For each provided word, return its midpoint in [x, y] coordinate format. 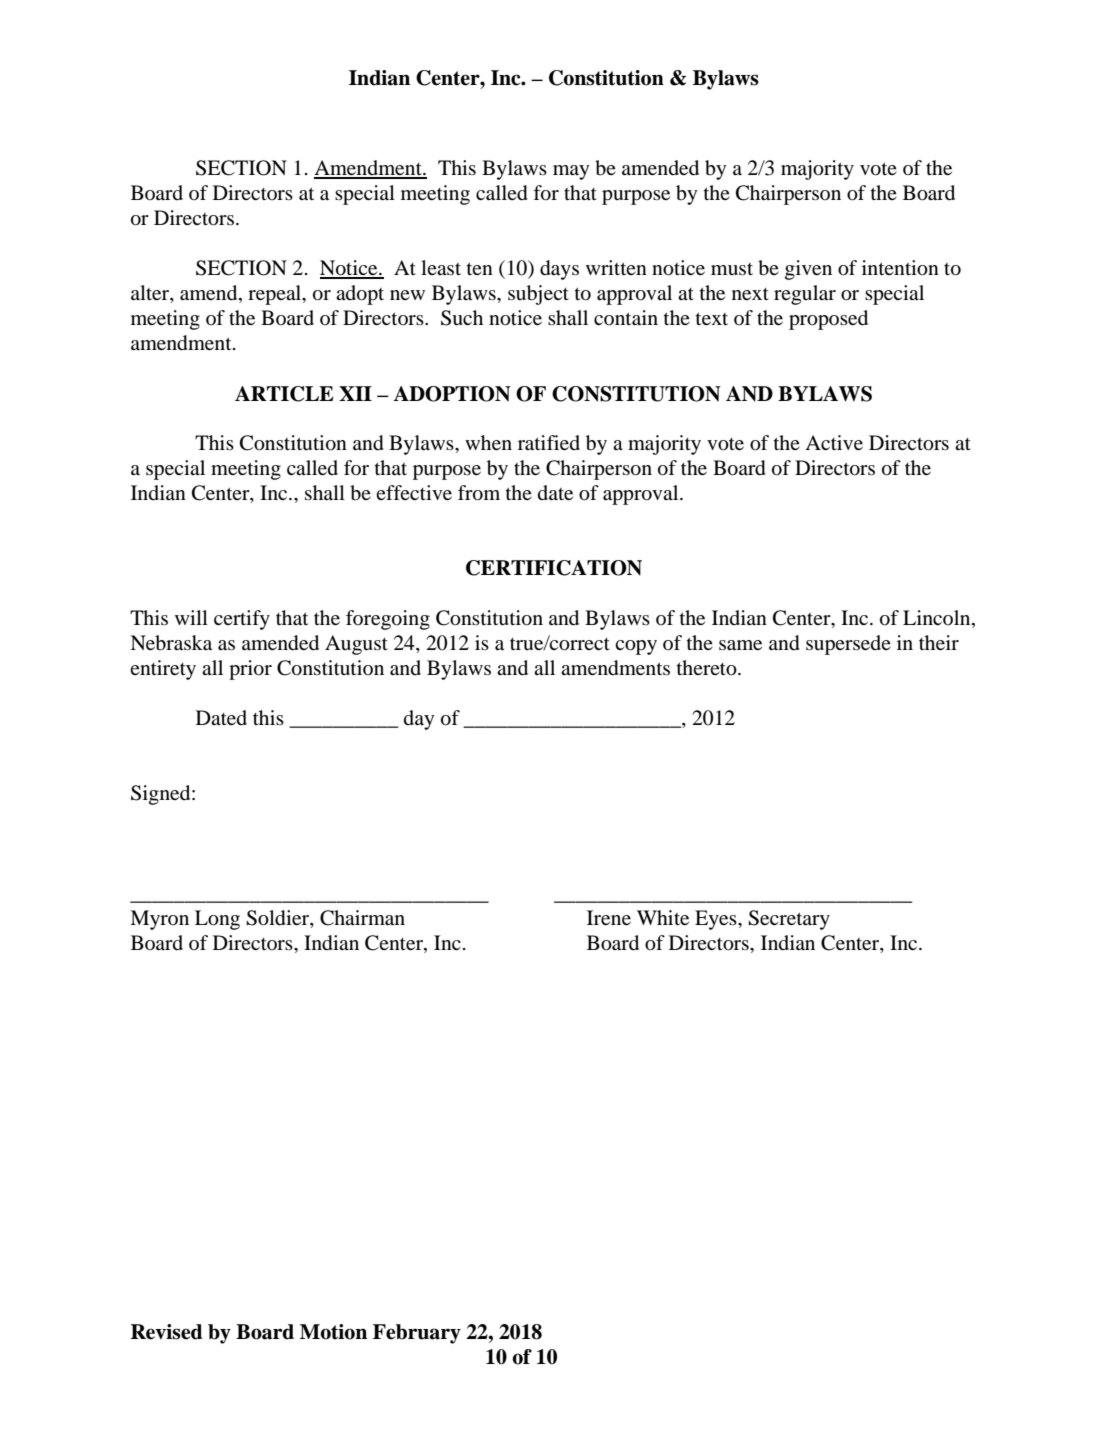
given [808, 270]
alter [151, 294]
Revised [167, 1332]
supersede [848, 645]
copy [636, 647]
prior [250, 670]
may [571, 172]
